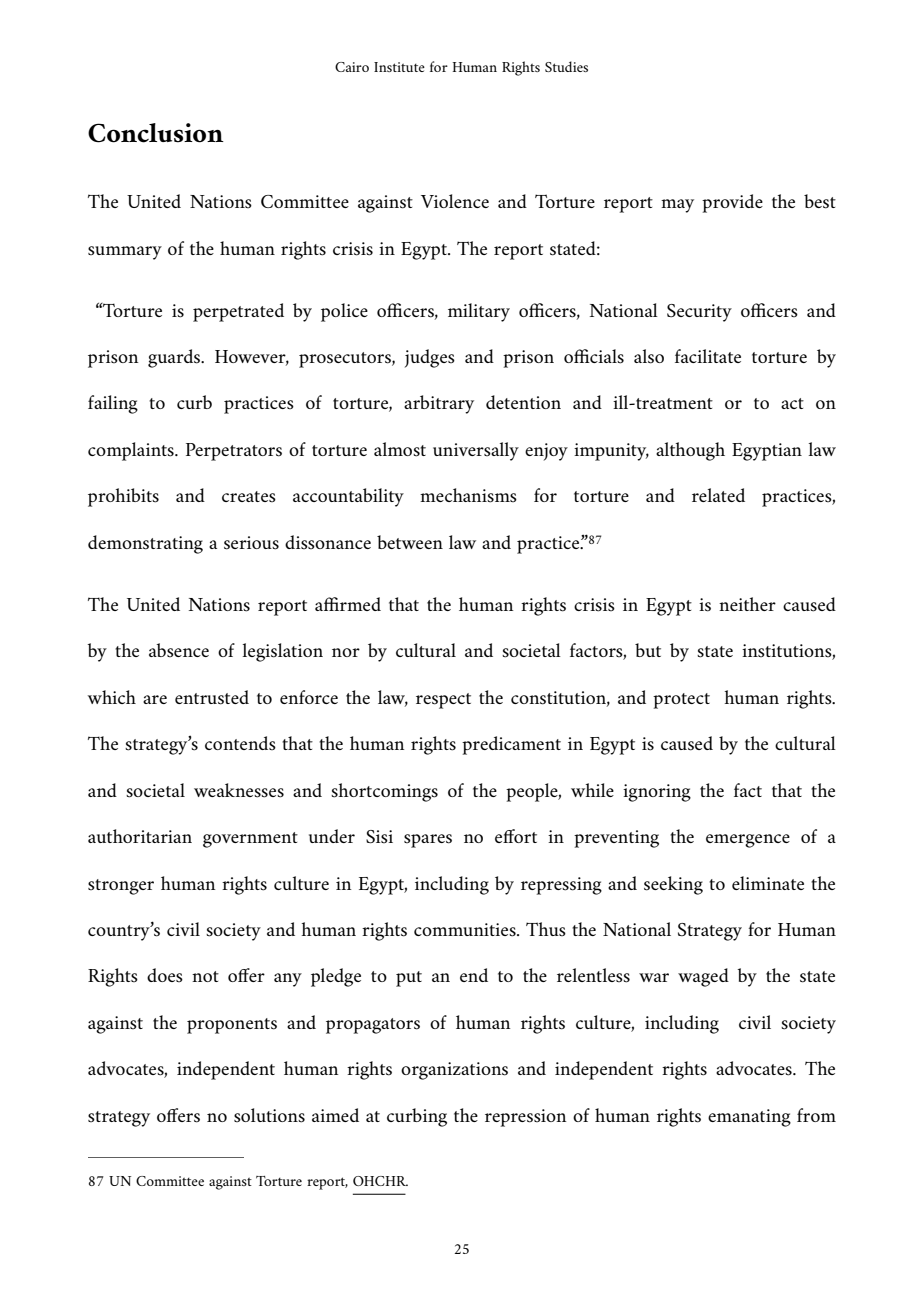 The image size is (924, 1308). What do you see at coordinates (732, 203) in the screenshot?
I see `provide` at bounding box center [732, 203].
